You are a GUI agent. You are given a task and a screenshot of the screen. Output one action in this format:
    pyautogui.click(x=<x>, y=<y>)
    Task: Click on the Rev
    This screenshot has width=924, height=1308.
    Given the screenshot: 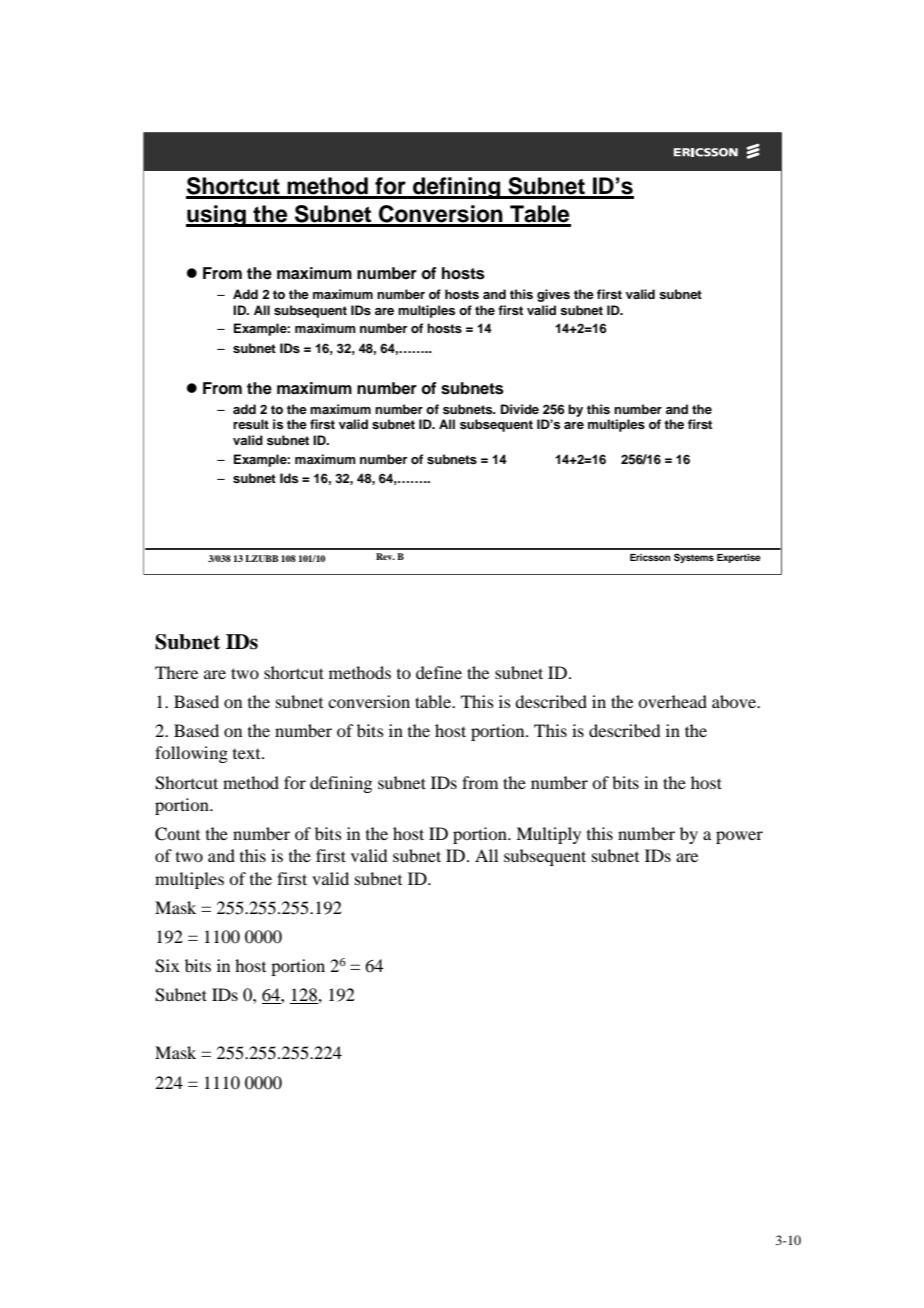 What is the action you would take?
    pyautogui.click(x=385, y=556)
